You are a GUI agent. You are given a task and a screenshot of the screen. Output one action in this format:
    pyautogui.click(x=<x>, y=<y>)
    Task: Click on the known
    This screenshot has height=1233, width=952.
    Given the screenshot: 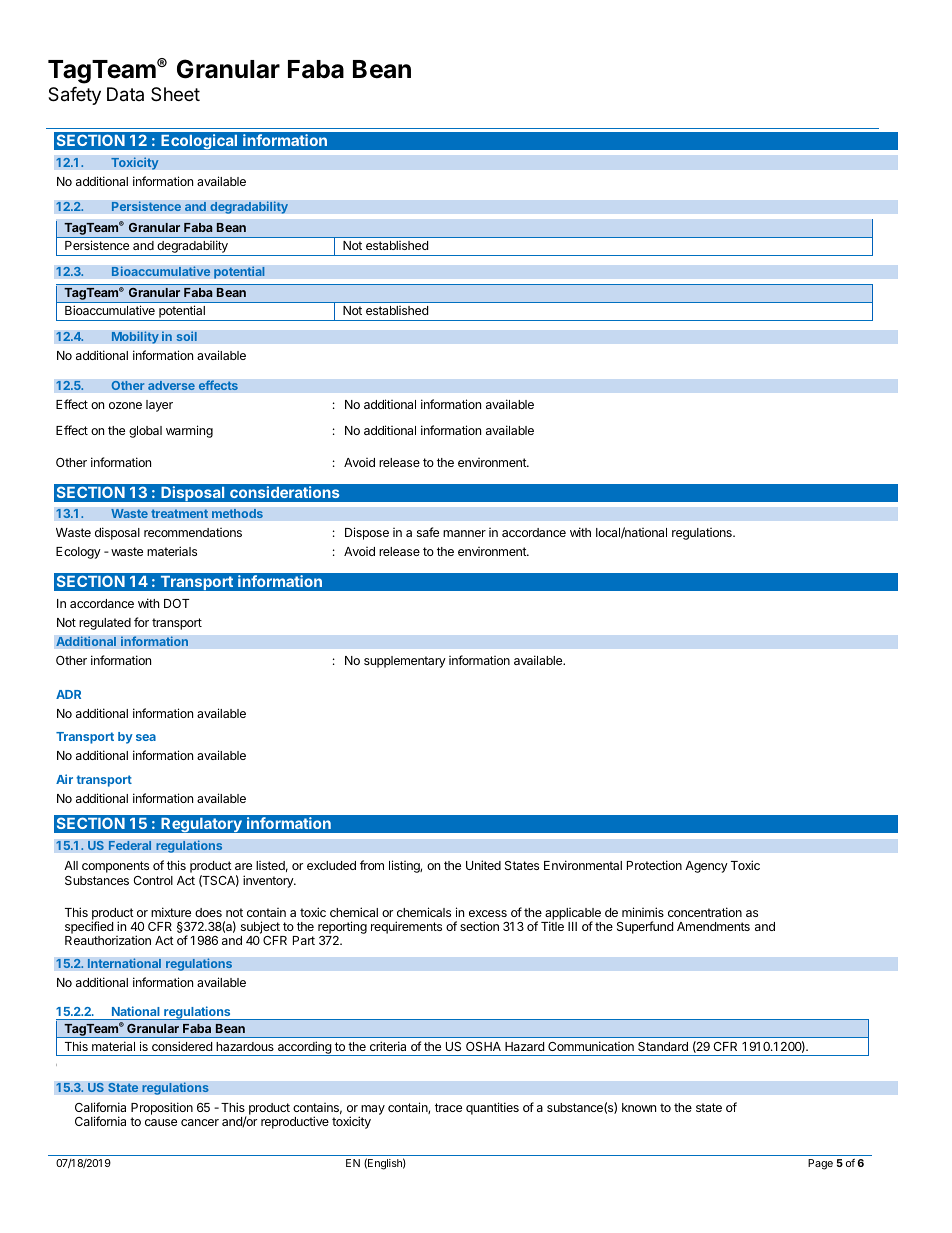 What is the action you would take?
    pyautogui.click(x=639, y=1107)
